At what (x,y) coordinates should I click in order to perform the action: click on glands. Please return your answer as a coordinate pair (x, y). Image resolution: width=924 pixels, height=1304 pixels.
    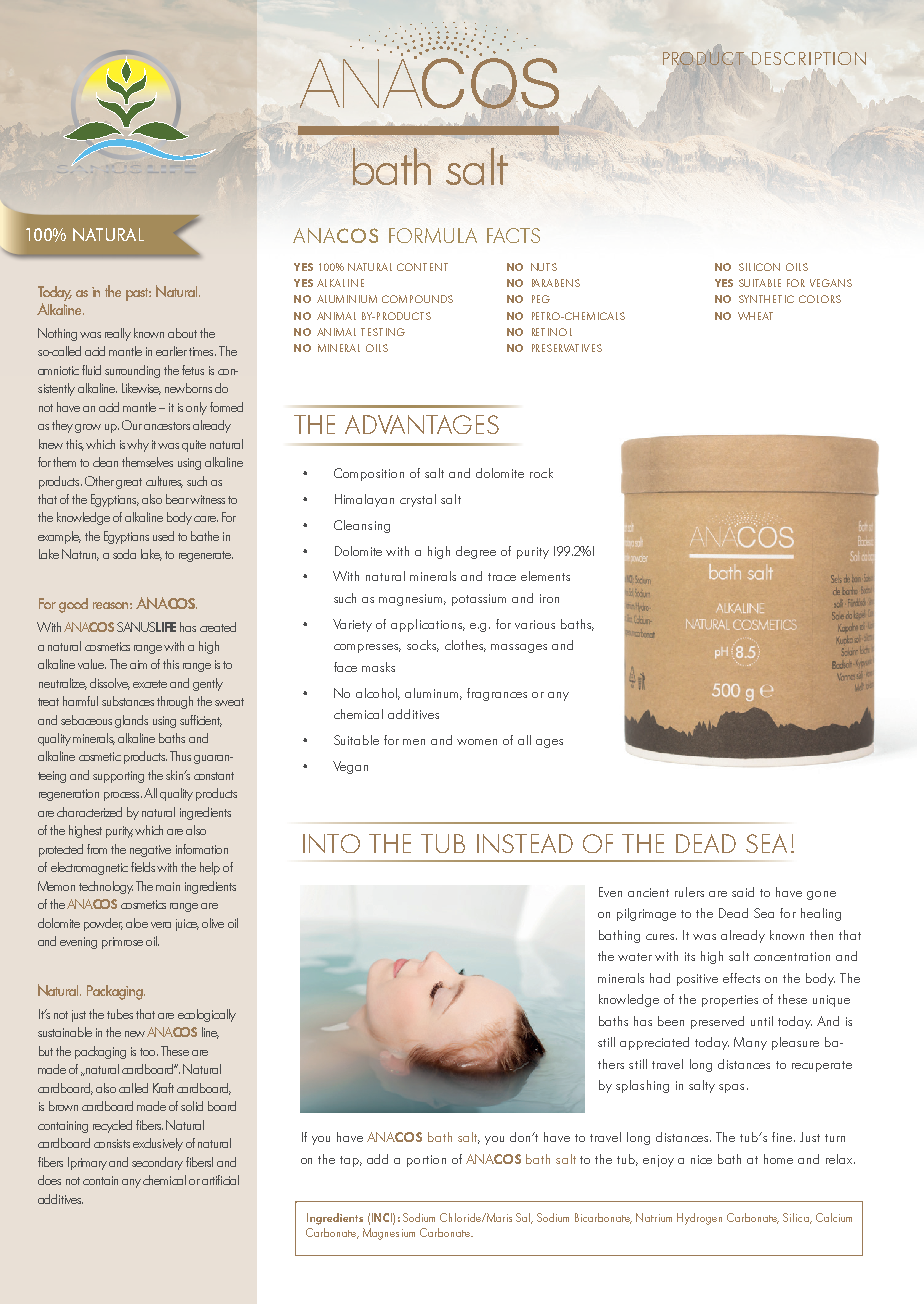
    Looking at the image, I should click on (131, 721).
